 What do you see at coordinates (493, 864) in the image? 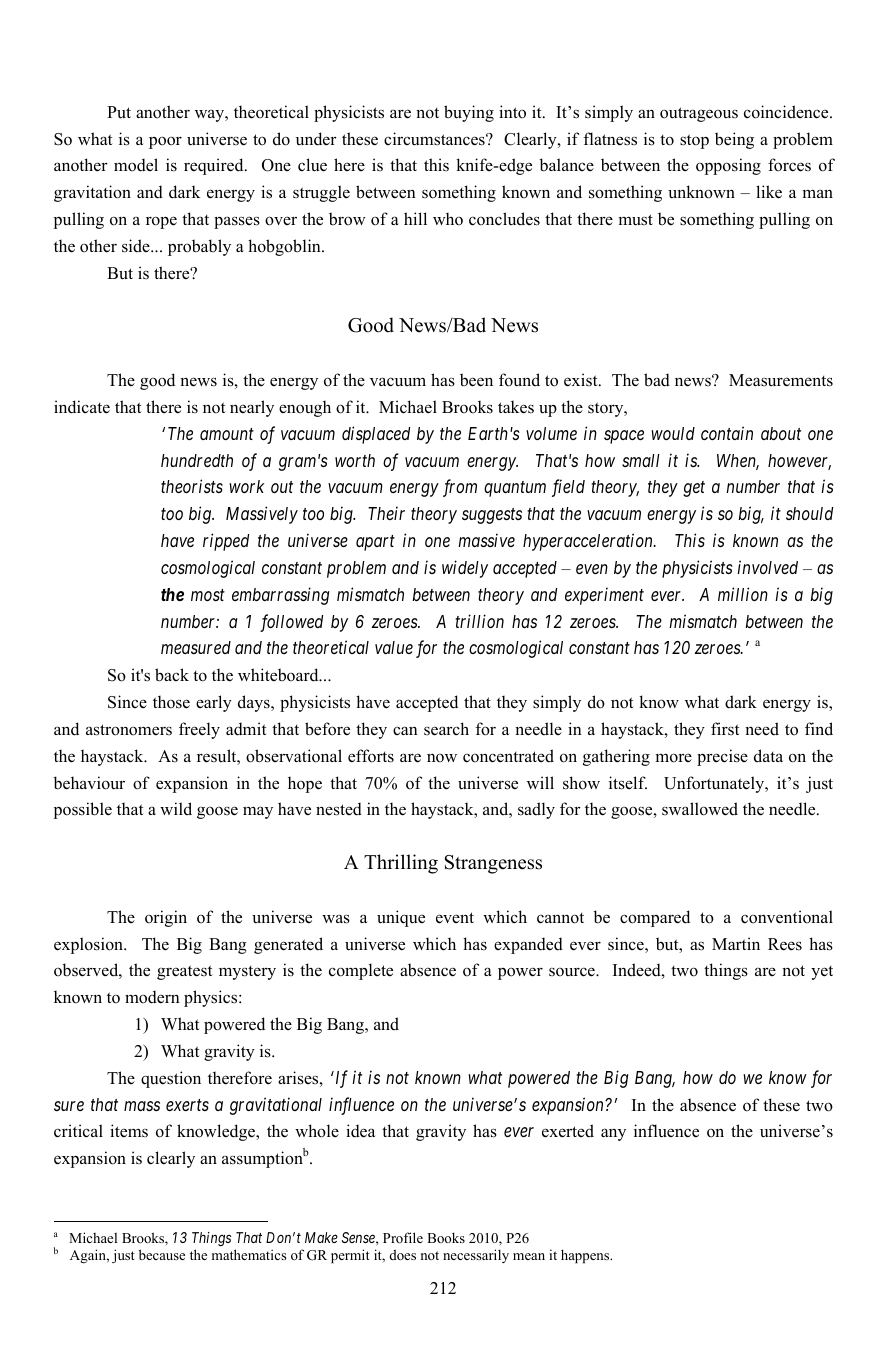
I see `Strangeness` at bounding box center [493, 864].
